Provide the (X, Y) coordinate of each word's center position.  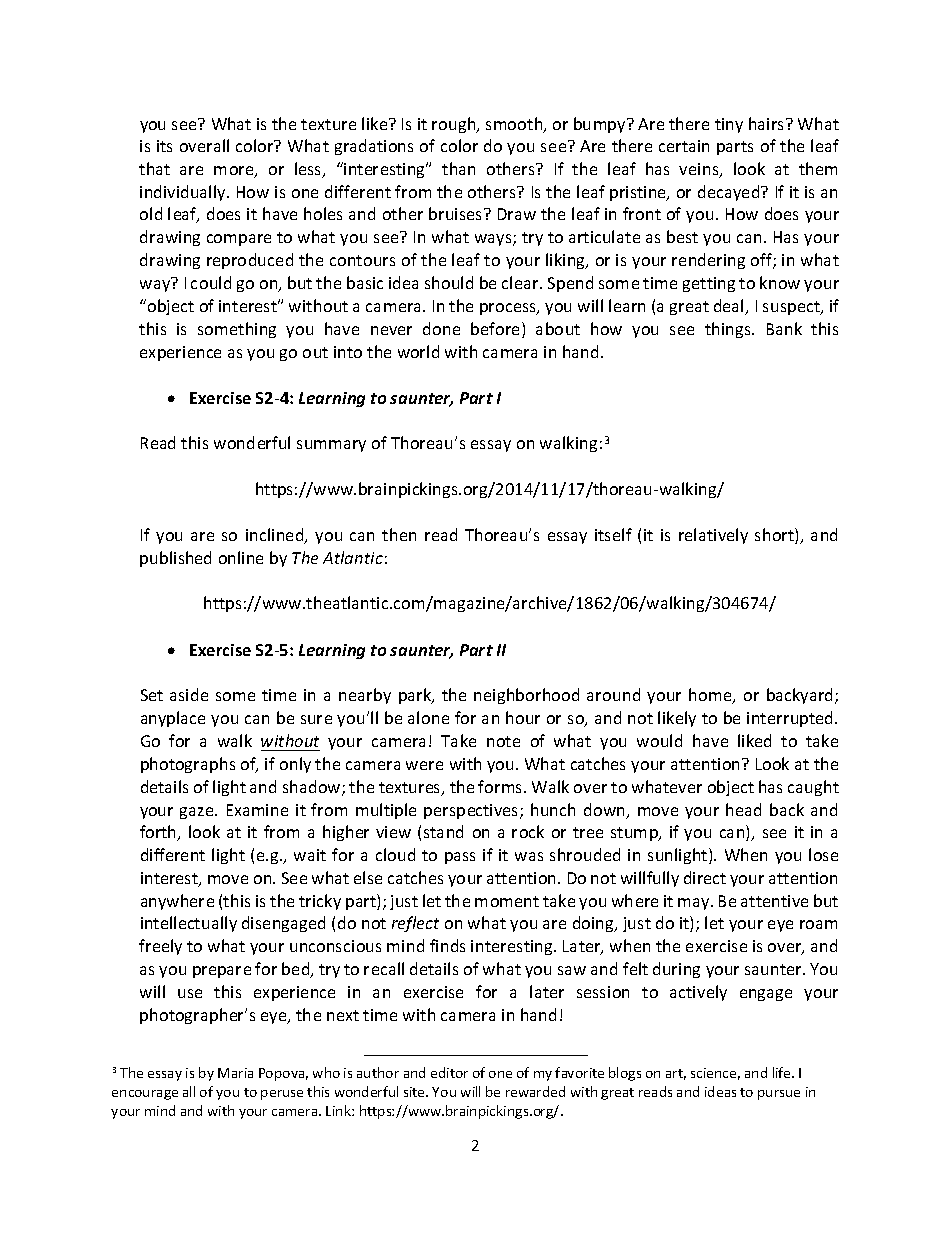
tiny (729, 125)
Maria (235, 1073)
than (458, 168)
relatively (713, 536)
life (783, 1072)
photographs (188, 765)
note (503, 741)
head (743, 809)
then (399, 534)
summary (331, 446)
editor (449, 1072)
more (235, 172)
